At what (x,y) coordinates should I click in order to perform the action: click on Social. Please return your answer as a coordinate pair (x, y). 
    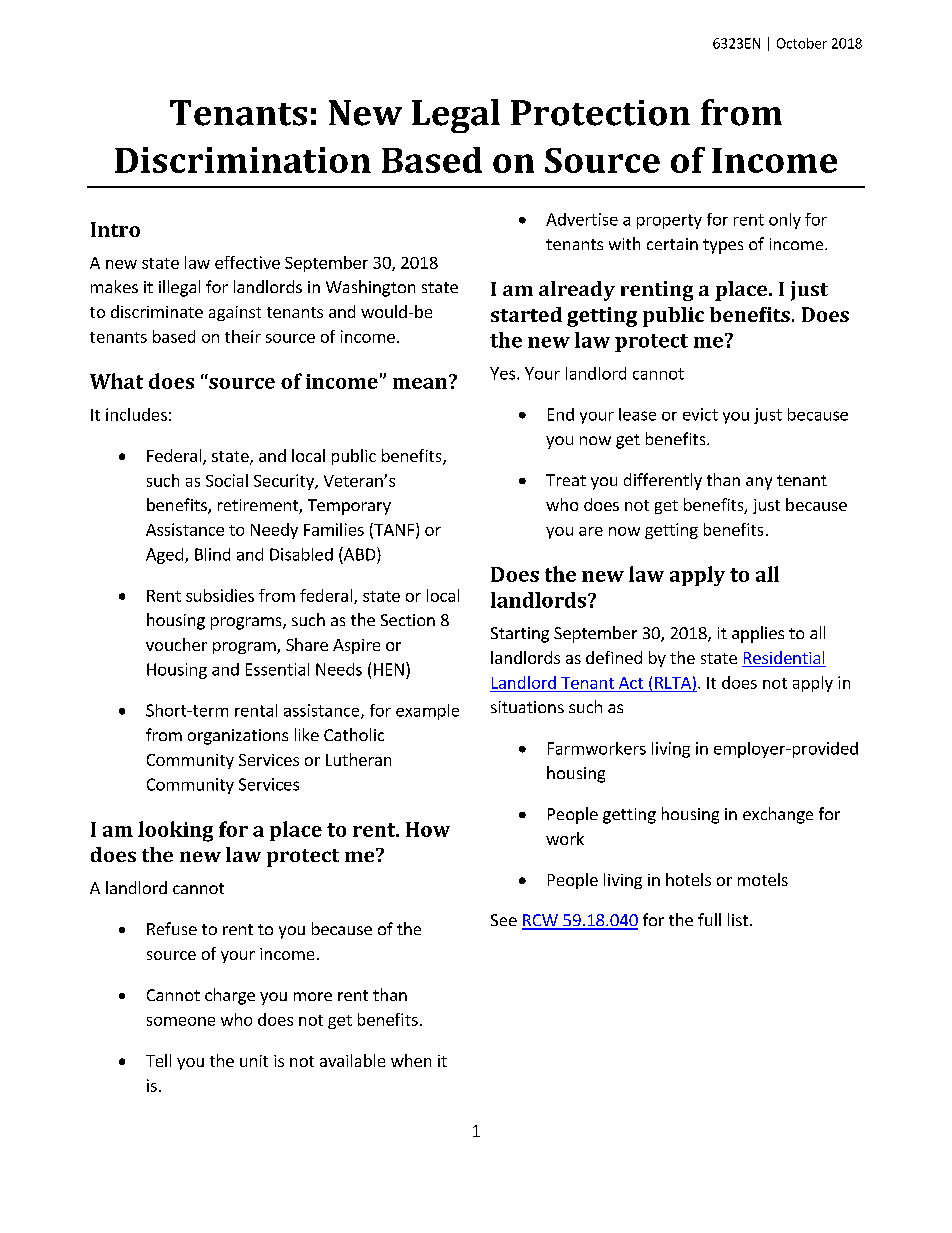
    Looking at the image, I should click on (227, 480).
